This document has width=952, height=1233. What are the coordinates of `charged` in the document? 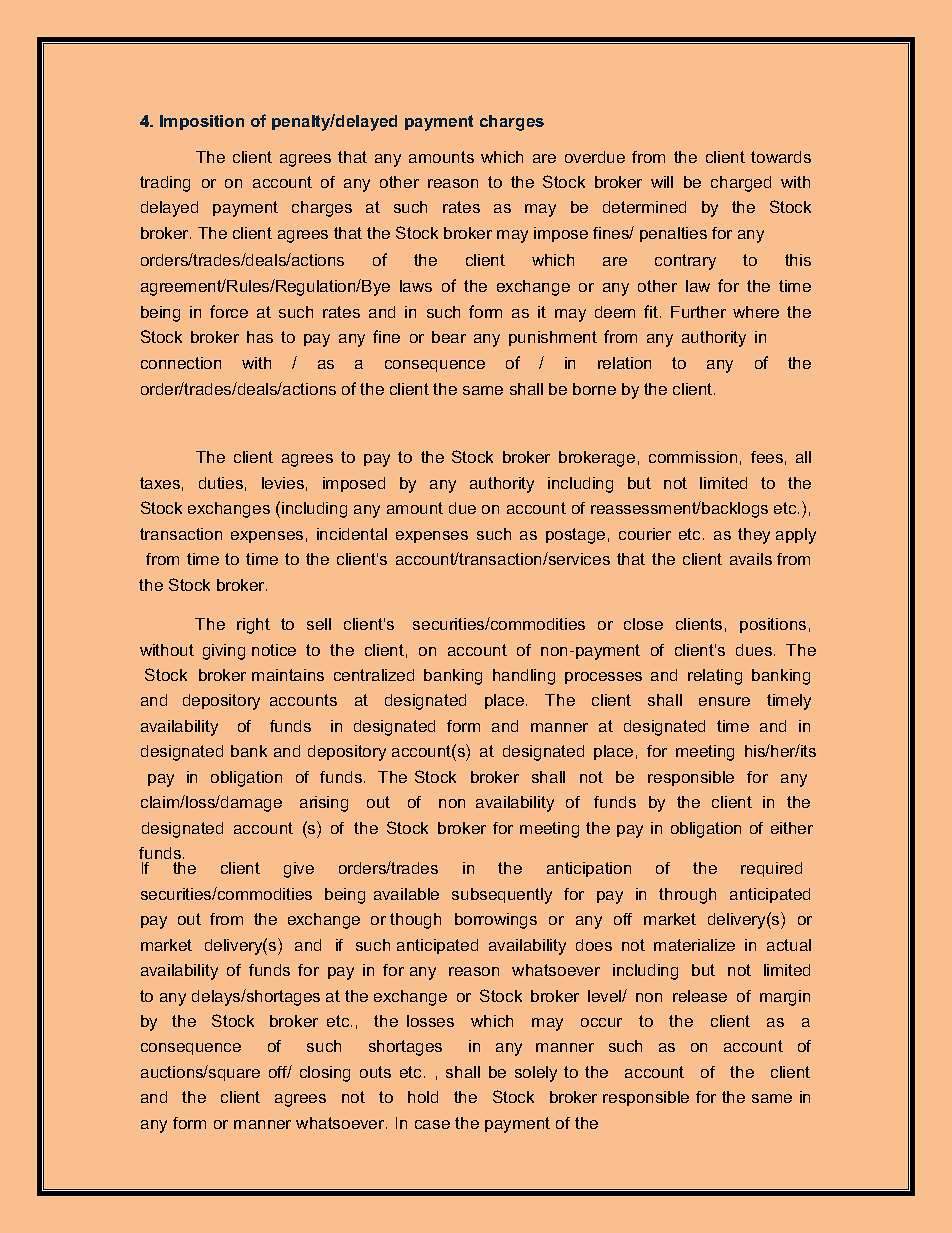 It's located at (741, 184).
